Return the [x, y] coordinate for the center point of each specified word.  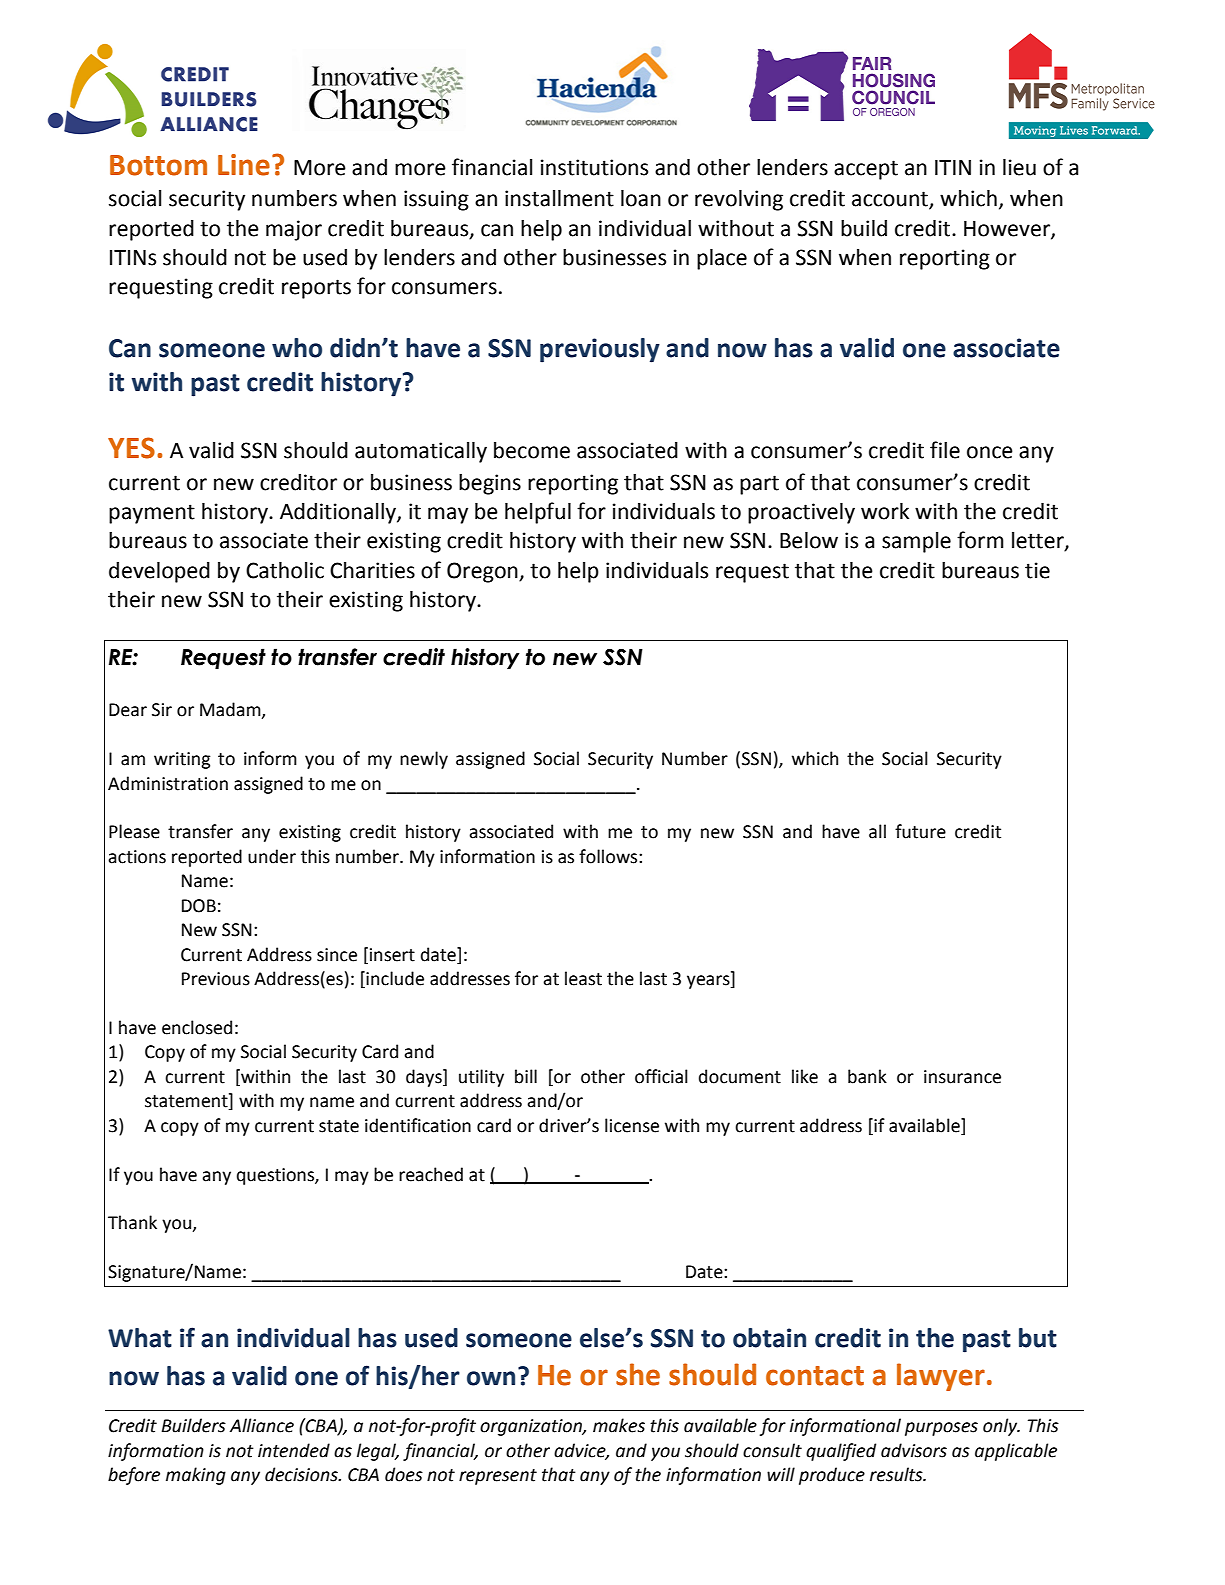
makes [619, 1425]
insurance [962, 1077]
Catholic [285, 570]
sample [916, 542]
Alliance [262, 1425]
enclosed [197, 1027]
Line [244, 165]
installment [559, 198]
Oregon [483, 572]
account [891, 200]
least [583, 978]
